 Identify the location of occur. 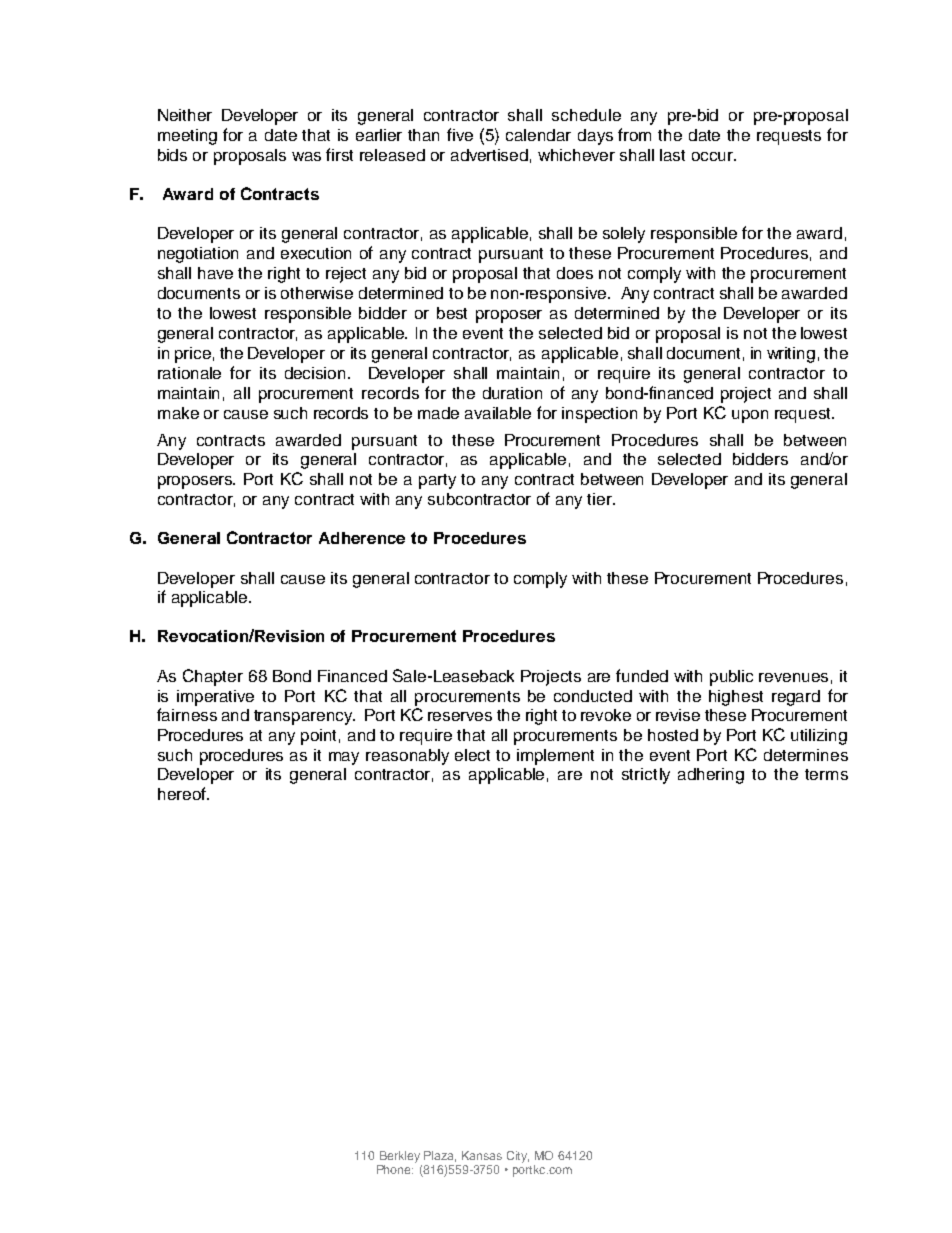
(714, 156).
